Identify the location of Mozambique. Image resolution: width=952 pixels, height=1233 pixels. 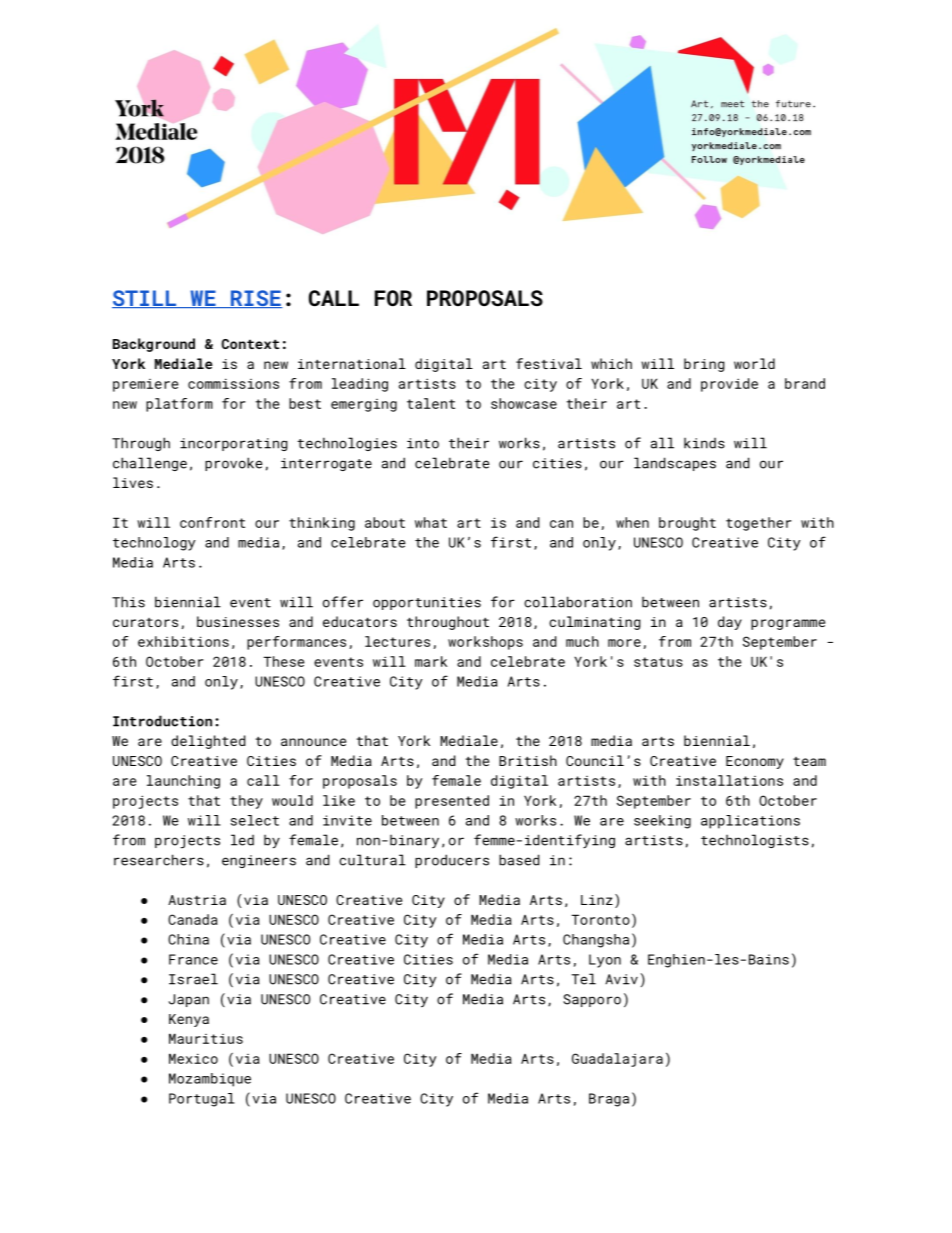
(210, 1080).
